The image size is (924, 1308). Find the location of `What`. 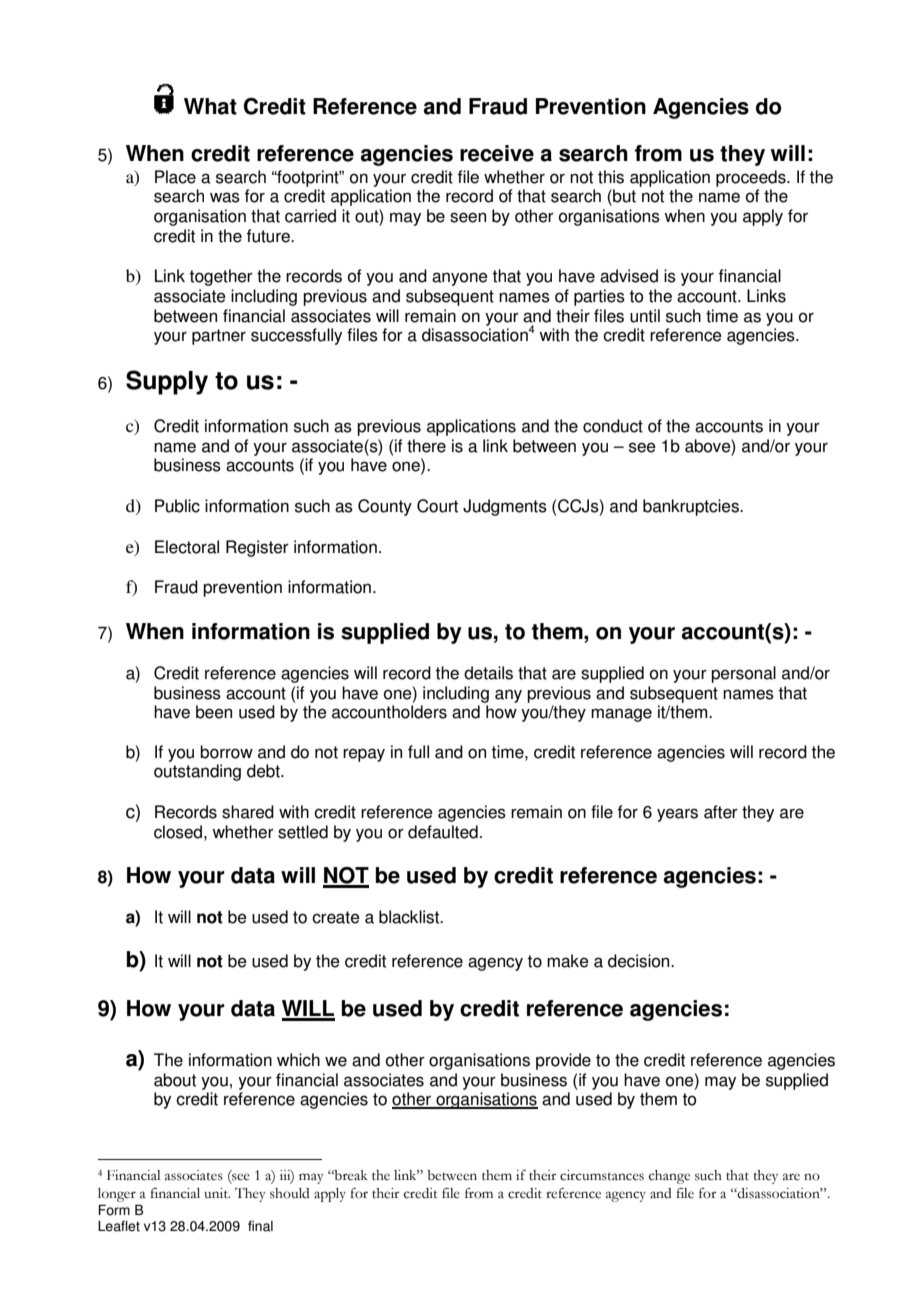

What is located at coordinates (210, 106).
